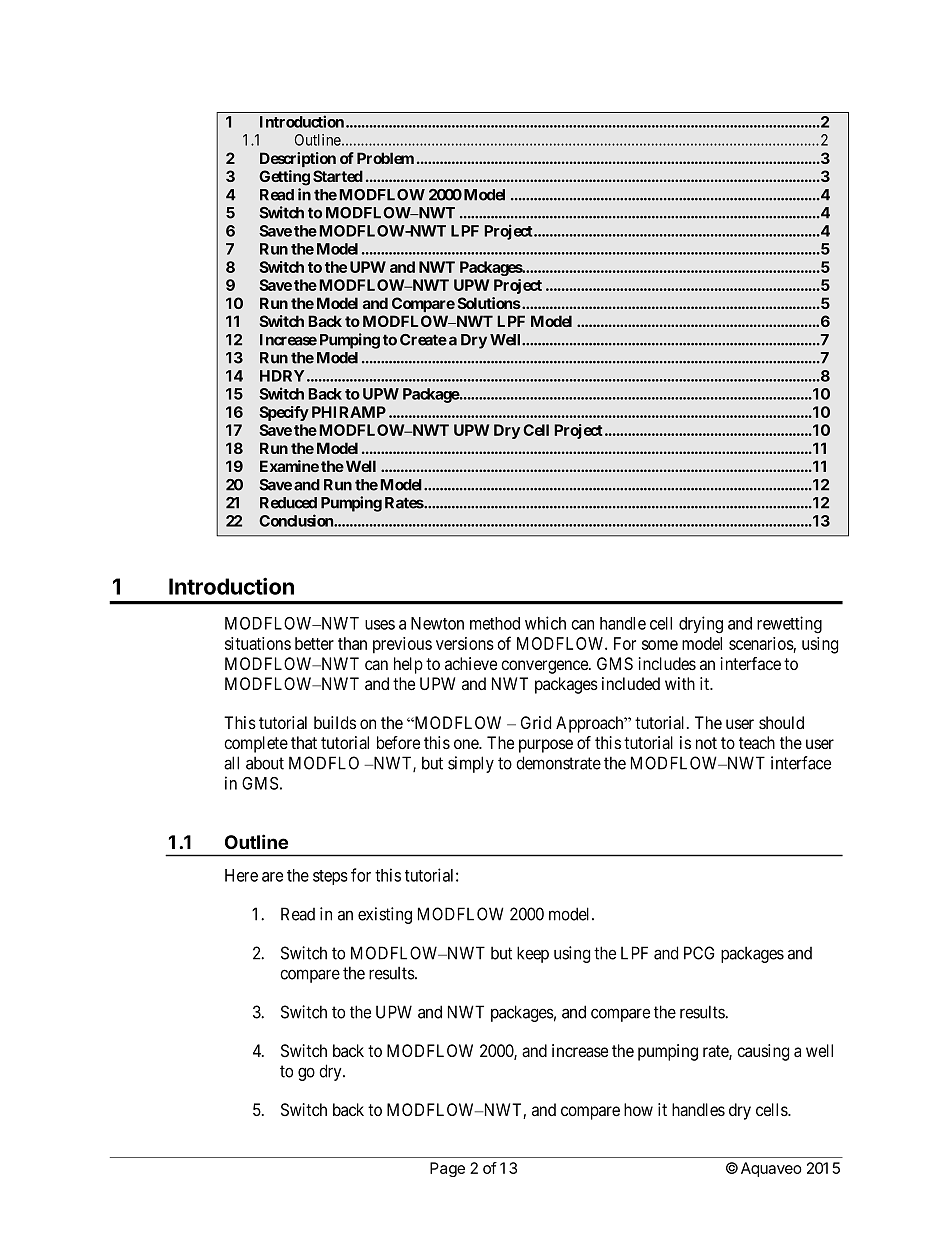 The height and width of the screenshot is (1233, 952). Describe the element at coordinates (338, 176) in the screenshot. I see `Started` at that location.
